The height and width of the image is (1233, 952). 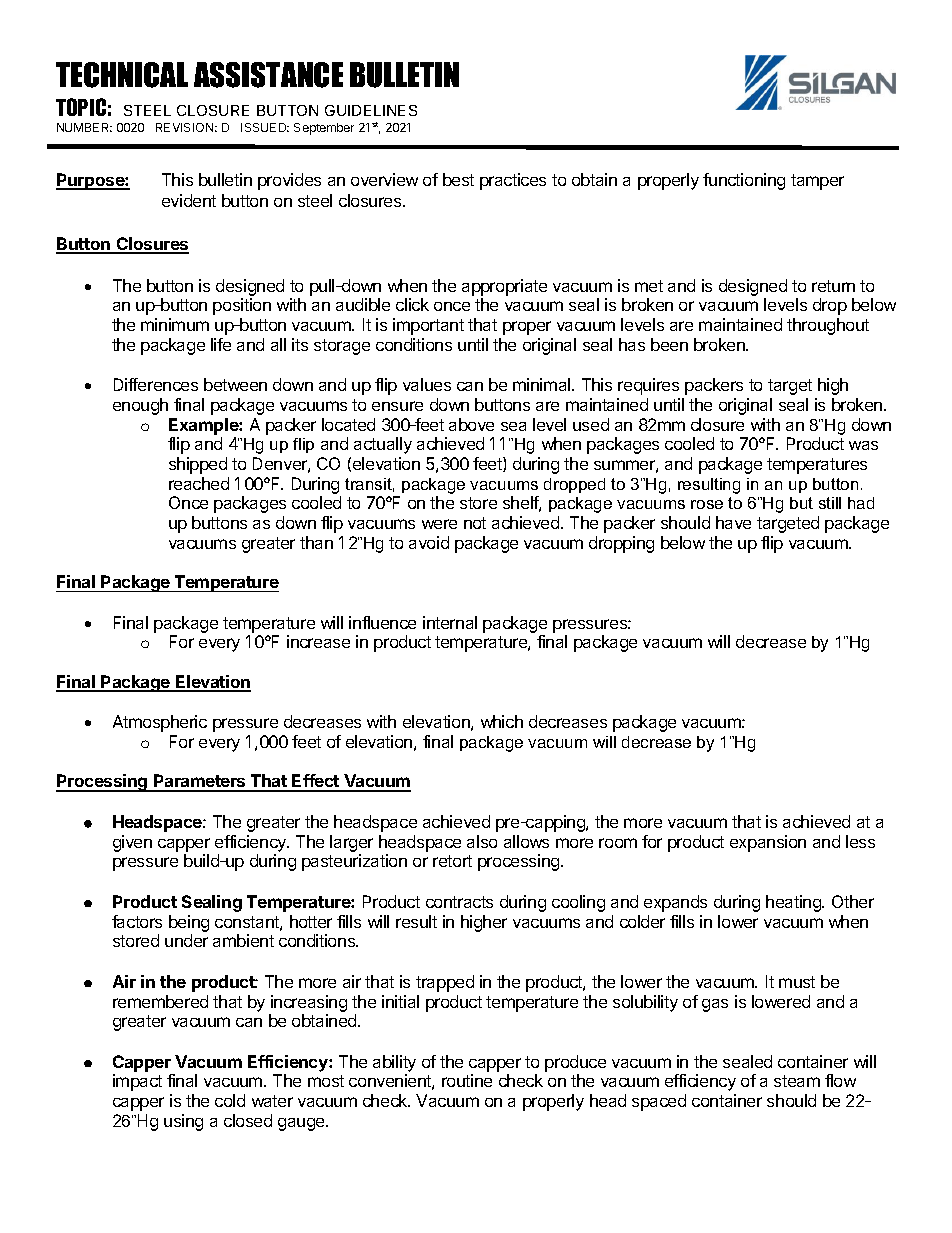 I want to click on impact, so click(x=137, y=1082).
